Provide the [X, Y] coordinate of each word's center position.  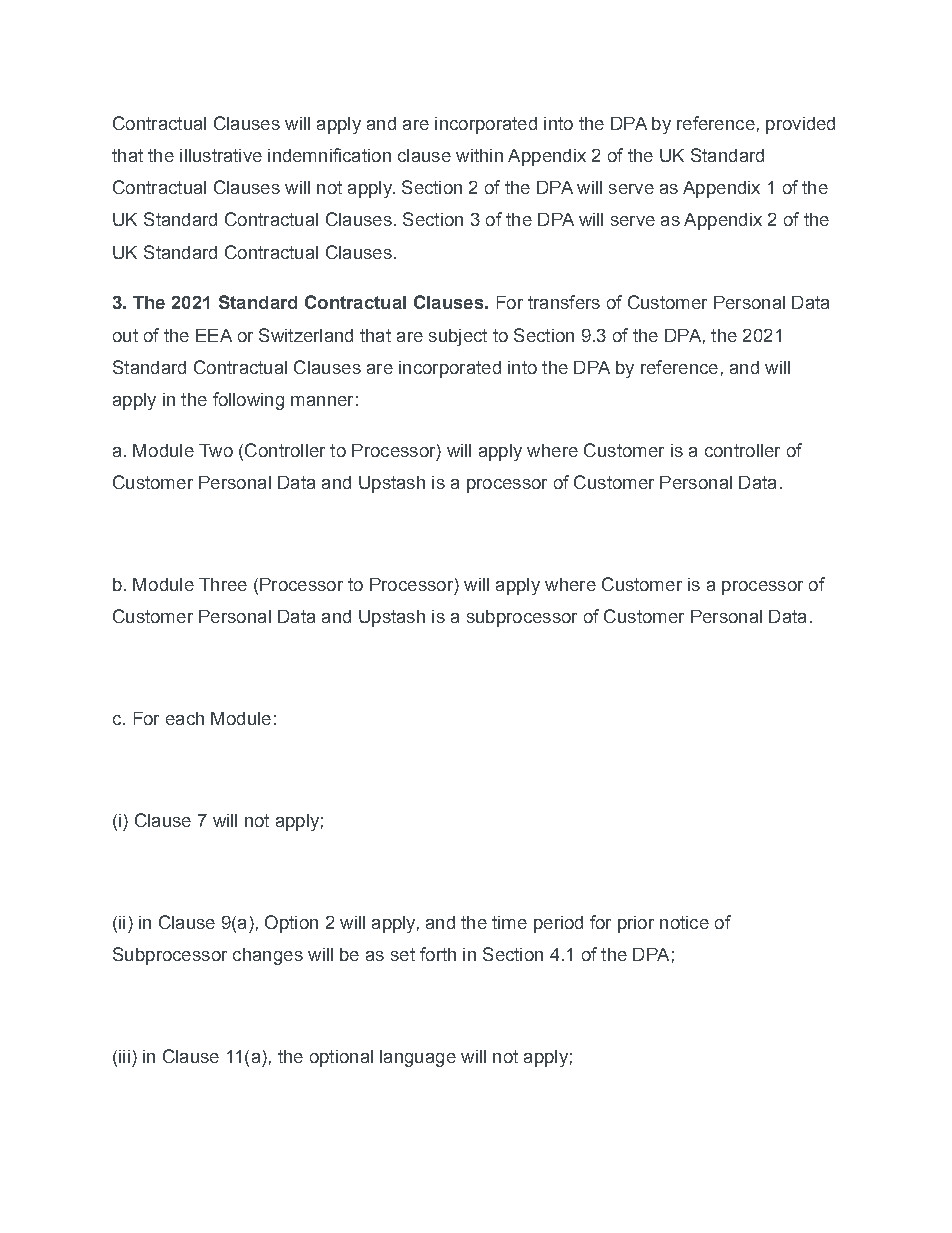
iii [124, 1056]
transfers [564, 302]
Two [216, 450]
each [185, 718]
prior [636, 924]
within [479, 155]
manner [322, 401]
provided [800, 125]
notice [684, 922]
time [509, 922]
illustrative [221, 155]
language [418, 1058]
